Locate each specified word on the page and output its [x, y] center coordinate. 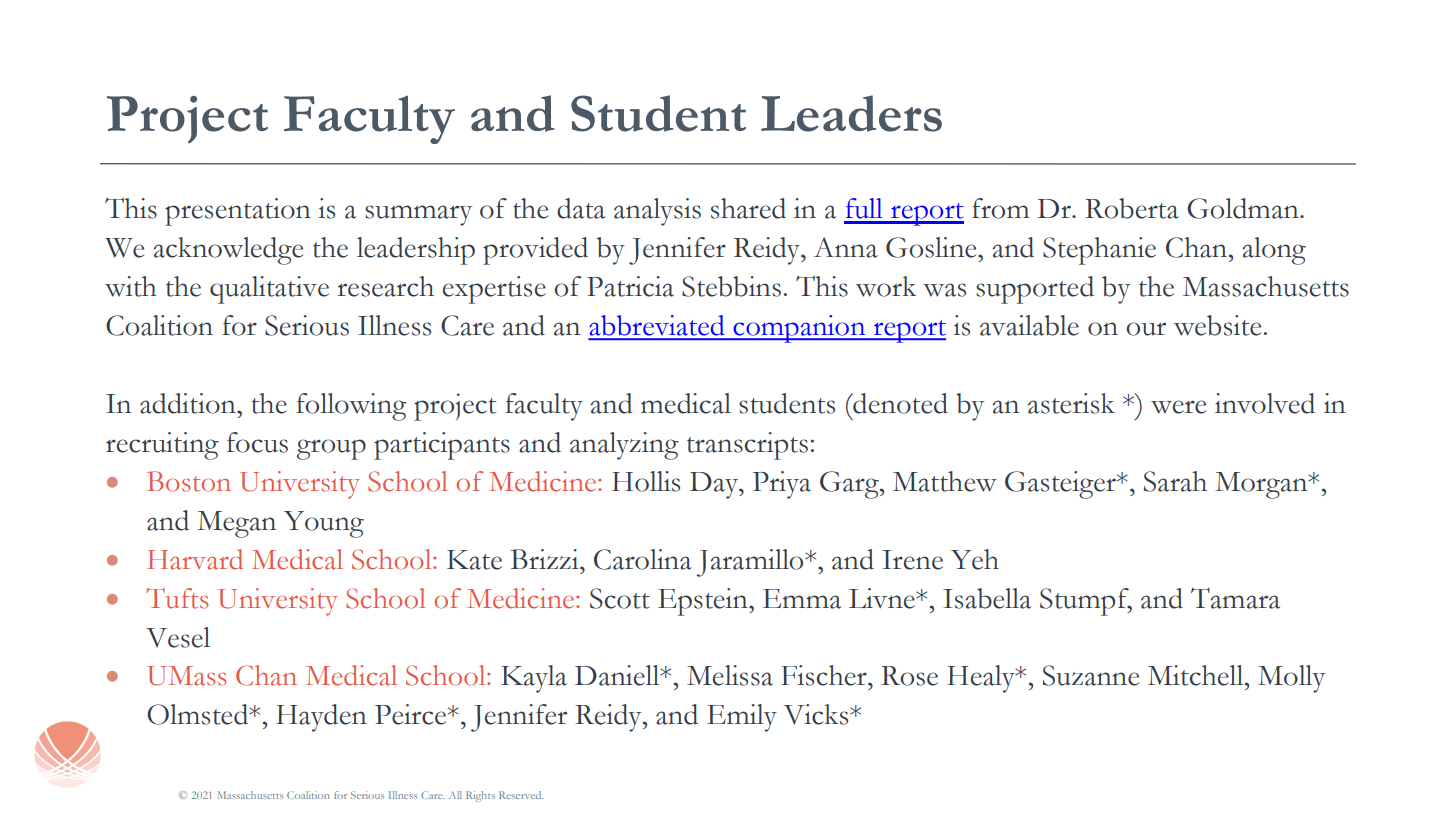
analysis [657, 212]
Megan [236, 524]
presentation [238, 212]
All [455, 795]
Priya [782, 485]
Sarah [1175, 481]
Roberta [1132, 208]
